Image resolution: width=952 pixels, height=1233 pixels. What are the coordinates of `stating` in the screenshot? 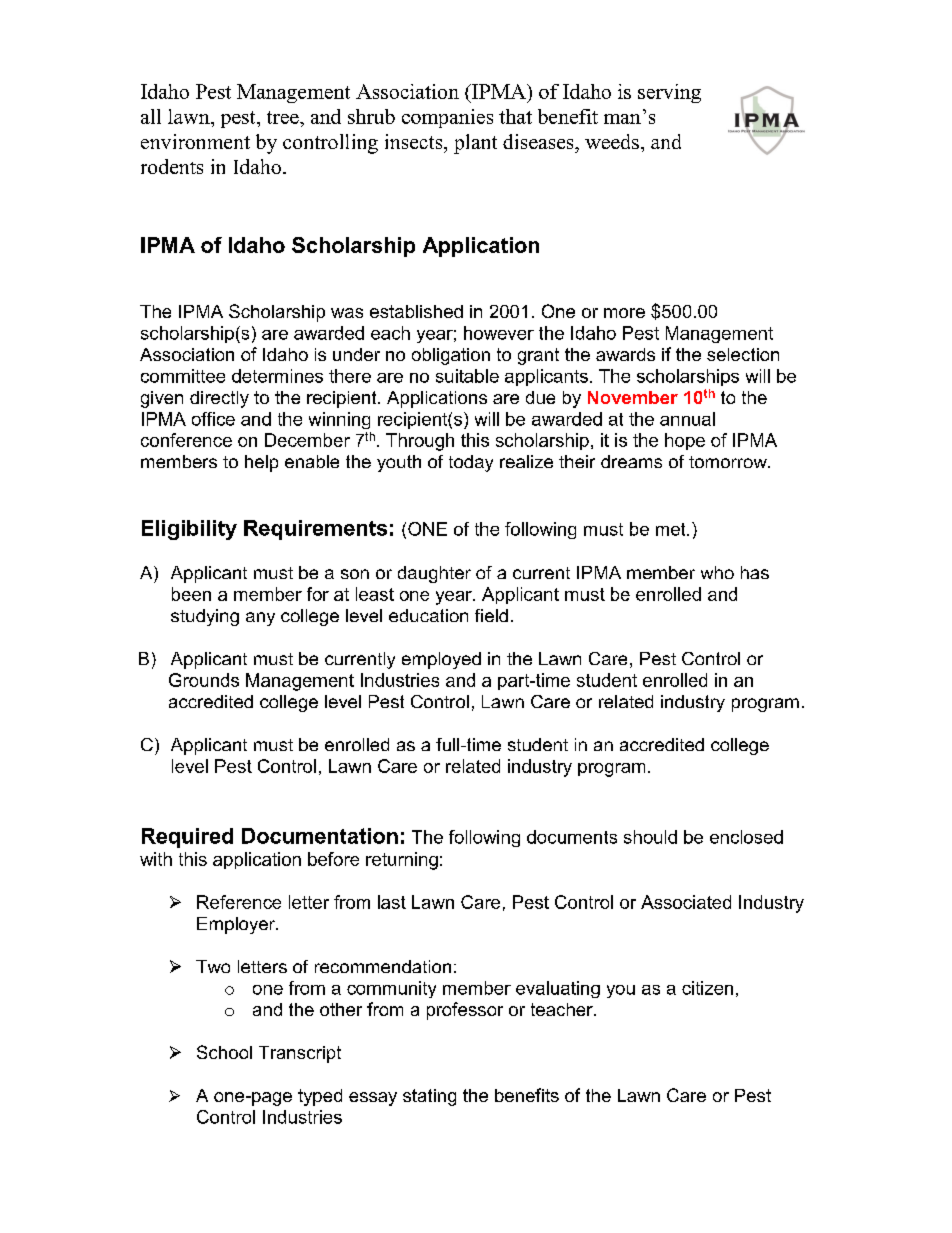 It's located at (429, 1097).
